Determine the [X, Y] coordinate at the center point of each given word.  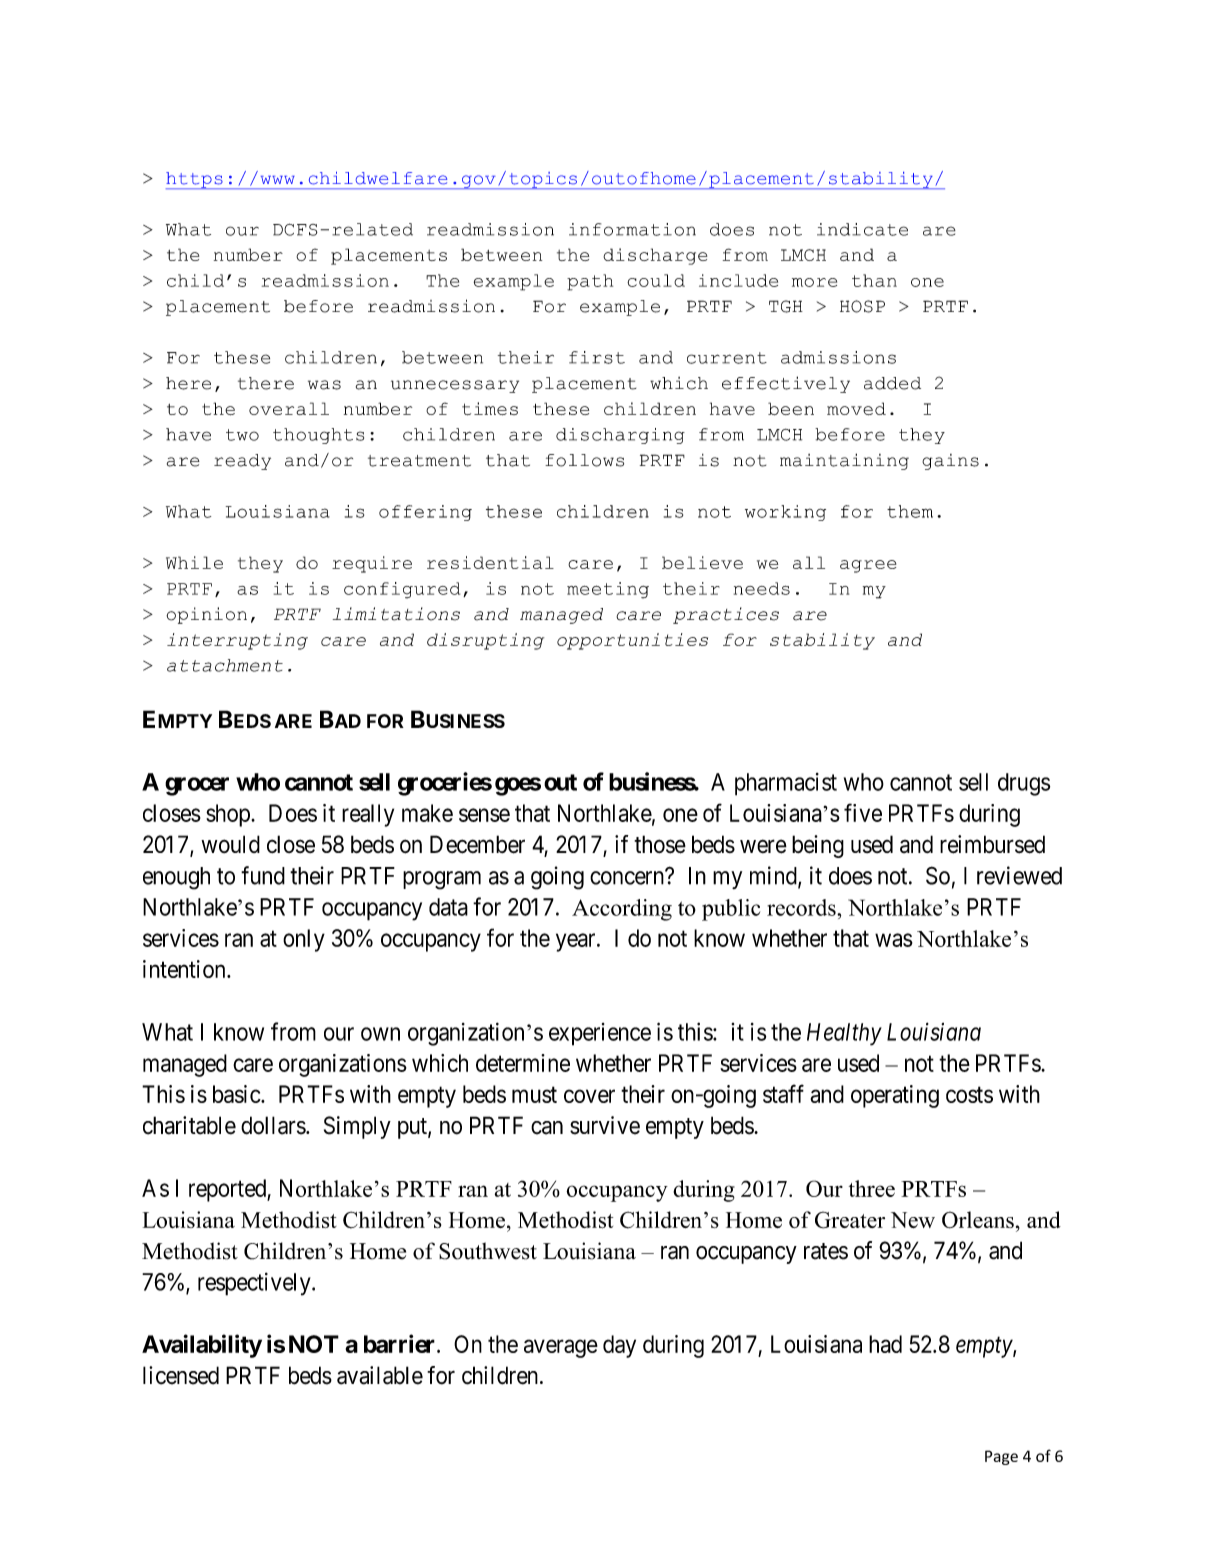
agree [868, 566]
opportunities [632, 641]
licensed [181, 1375]
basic [237, 1094]
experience [600, 1034]
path [590, 282]
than [874, 280]
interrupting [237, 641]
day [619, 1346]
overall [289, 408]
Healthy [844, 1034]
